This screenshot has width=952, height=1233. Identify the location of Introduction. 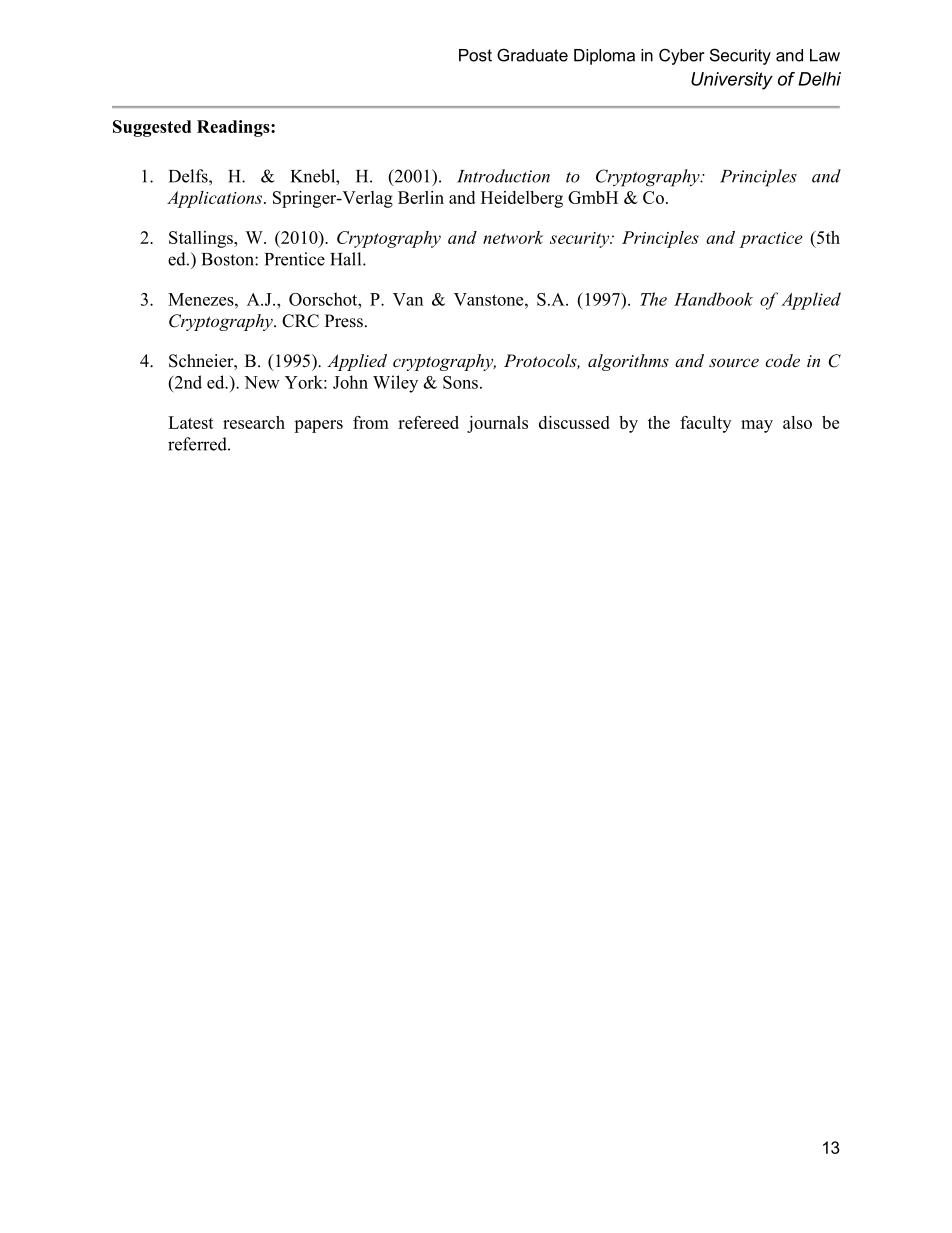
(503, 176).
